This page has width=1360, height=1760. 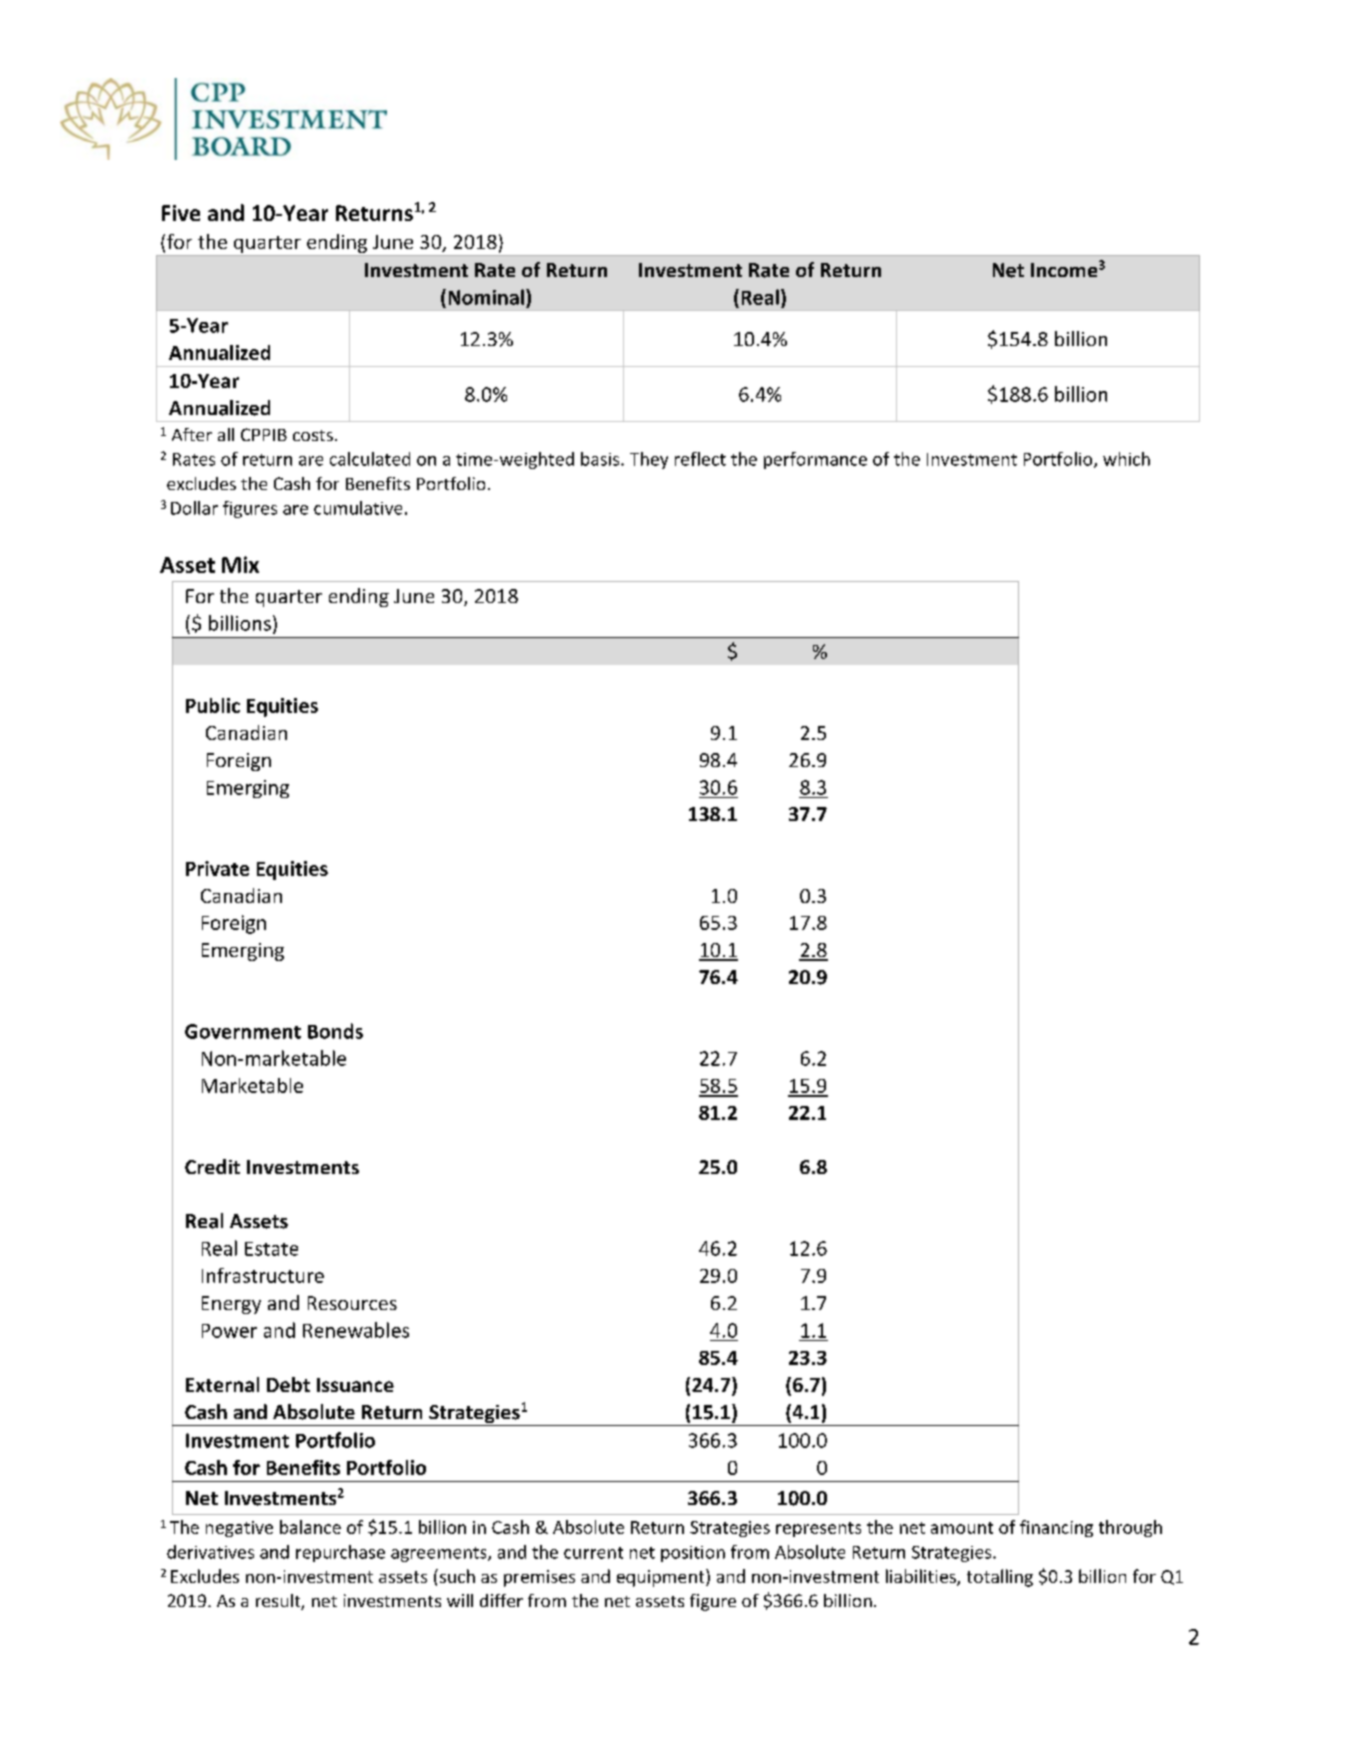 I want to click on performance, so click(x=815, y=460).
